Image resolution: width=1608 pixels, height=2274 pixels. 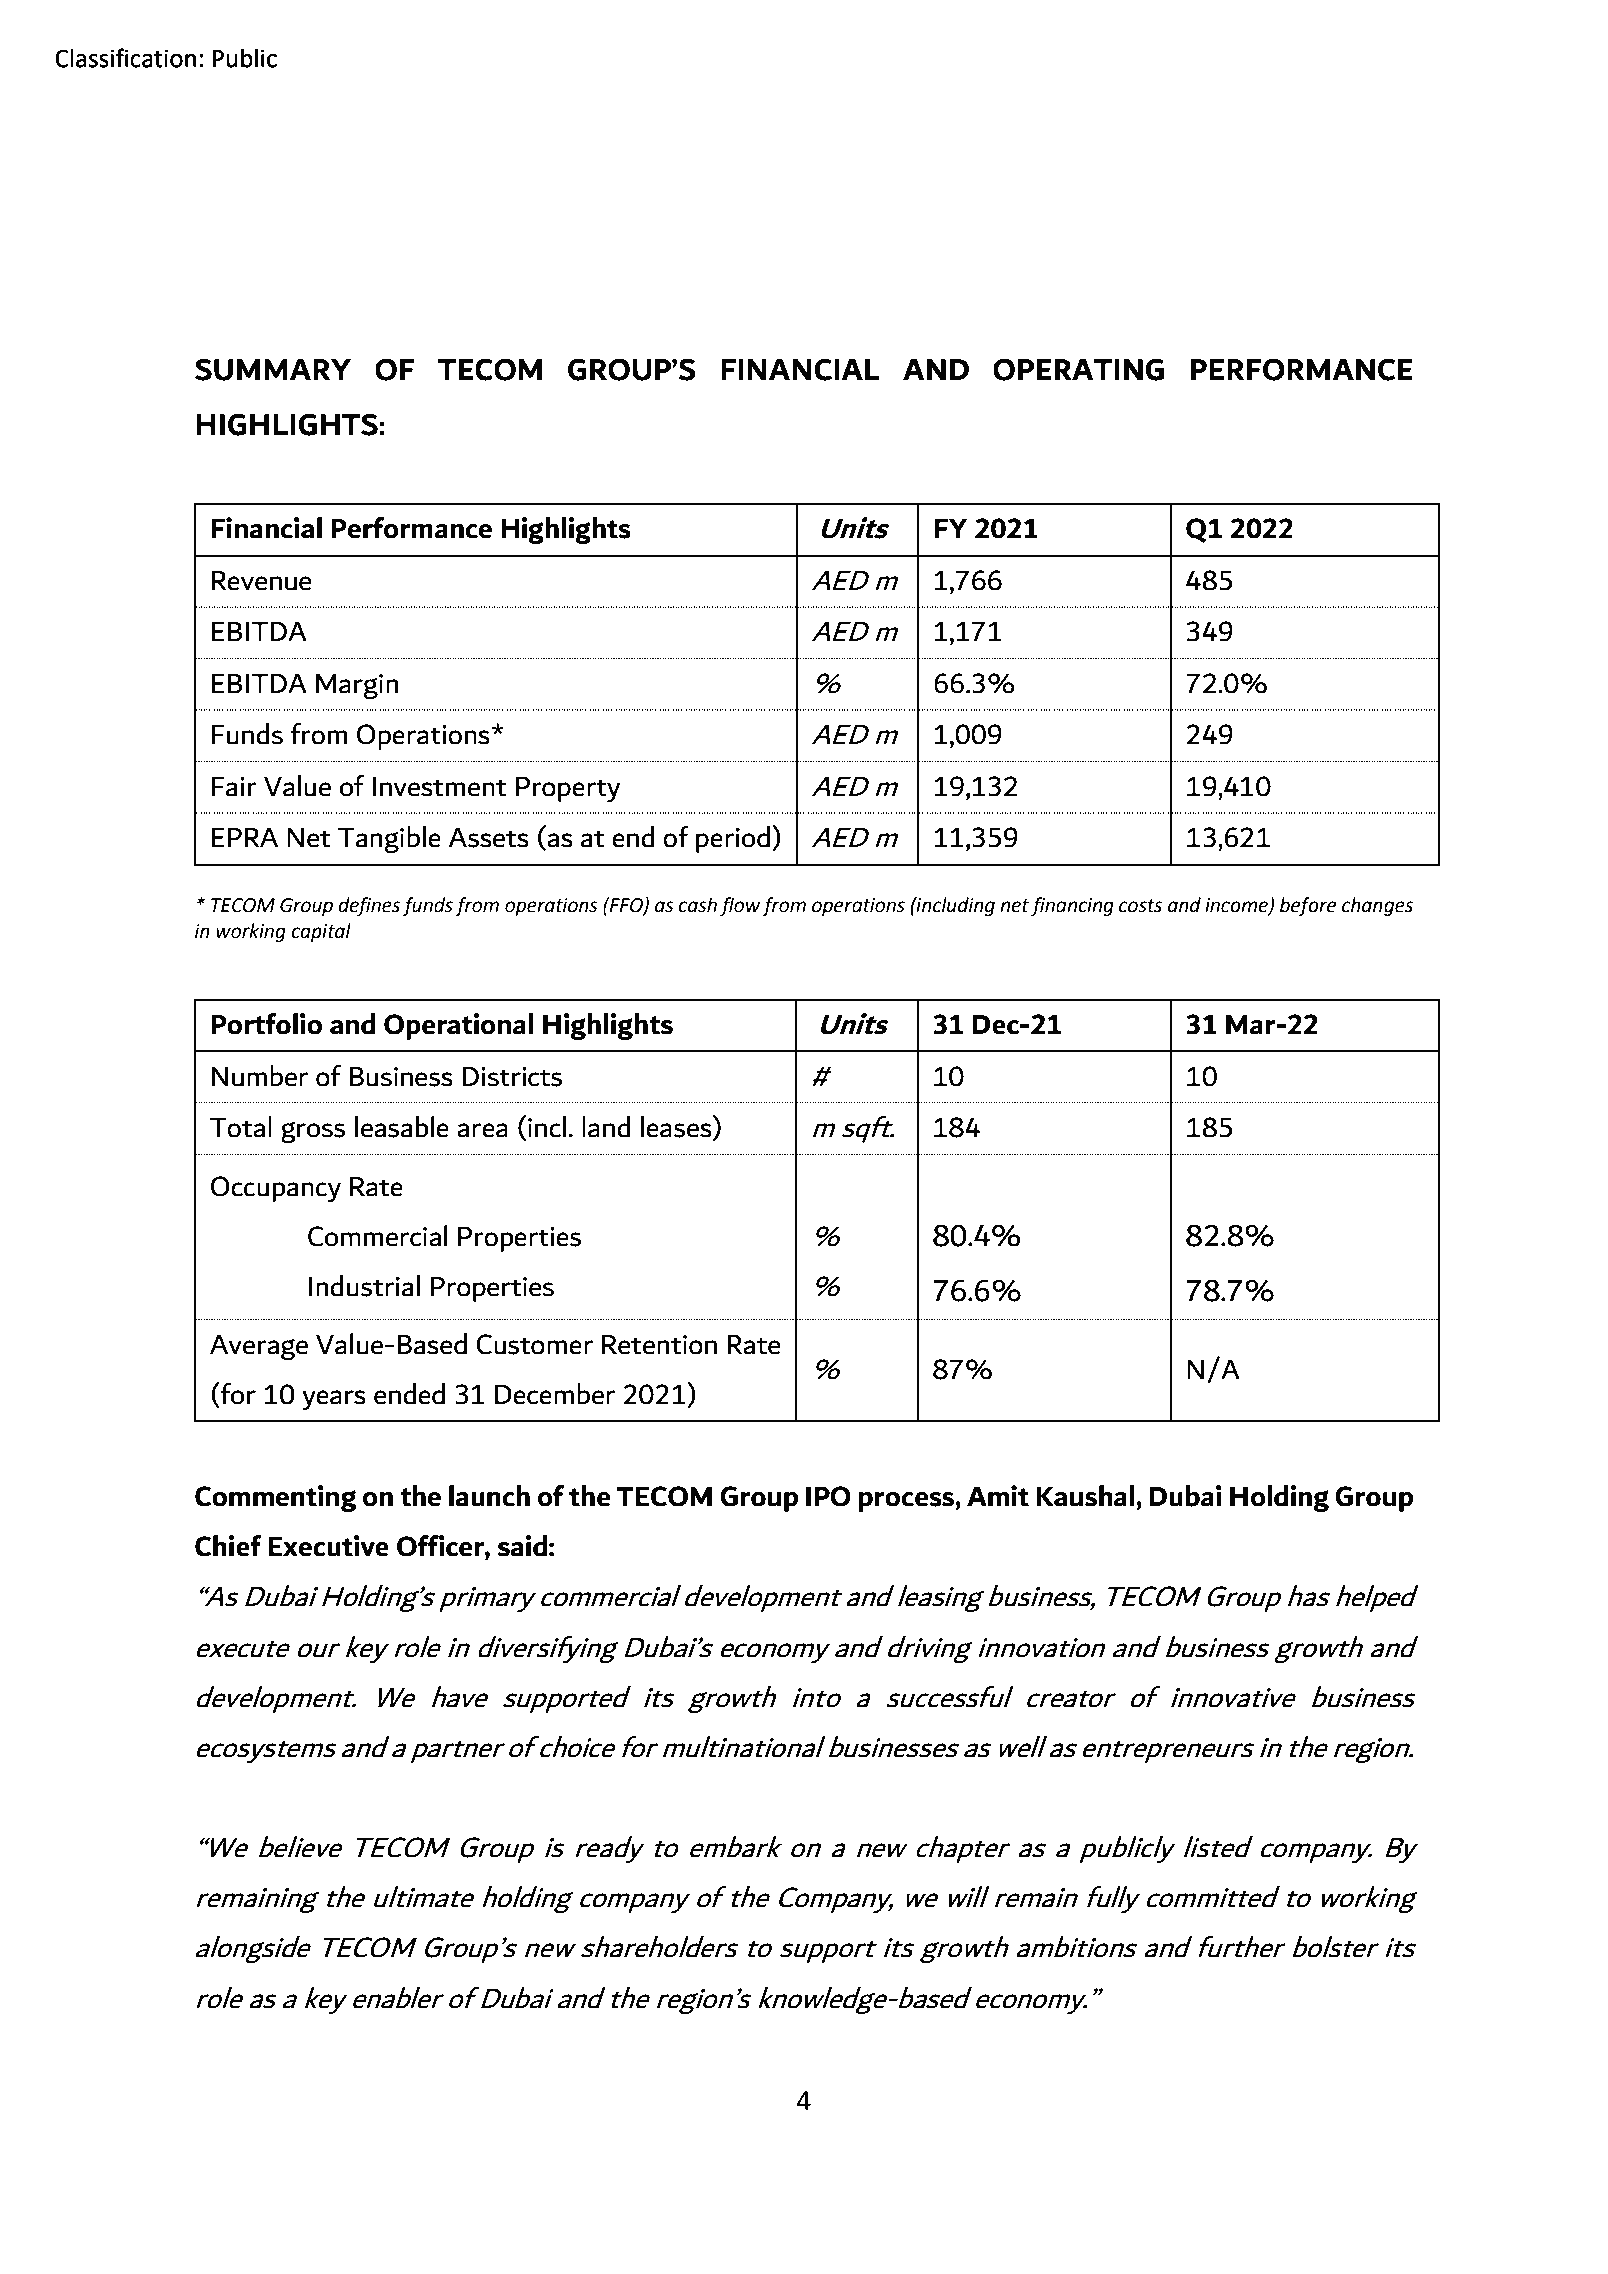 What do you see at coordinates (568, 789) in the screenshot?
I see `Property` at bounding box center [568, 789].
